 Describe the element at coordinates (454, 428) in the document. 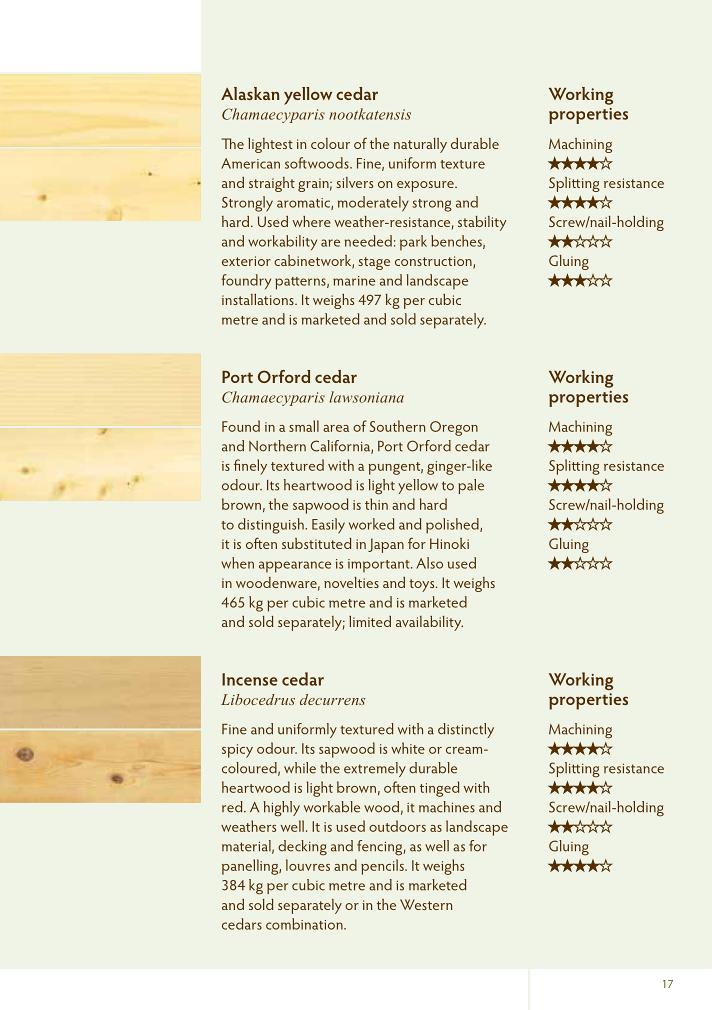

I see `Oregon` at that location.
